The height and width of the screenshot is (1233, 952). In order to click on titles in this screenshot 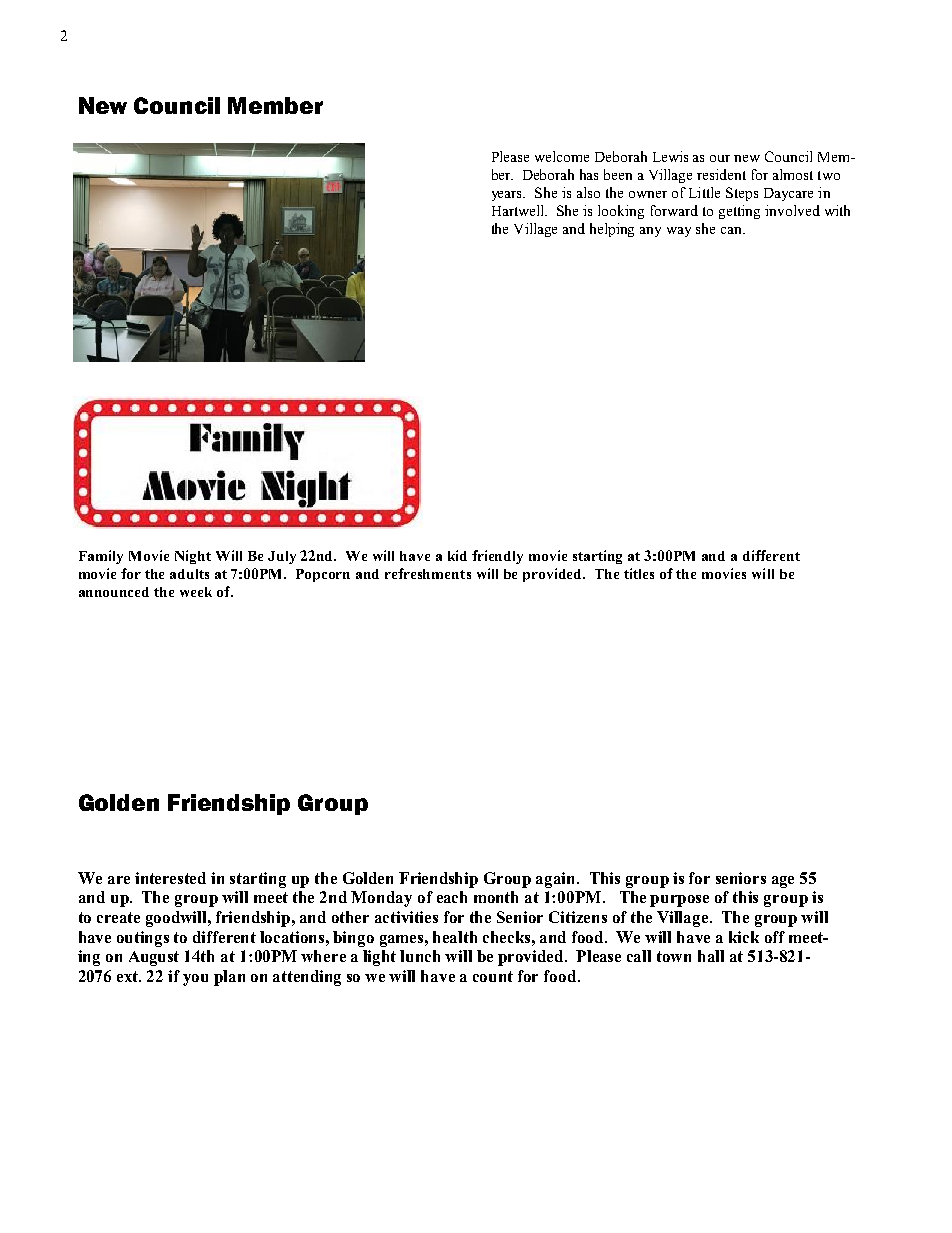, I will do `click(639, 573)`.
